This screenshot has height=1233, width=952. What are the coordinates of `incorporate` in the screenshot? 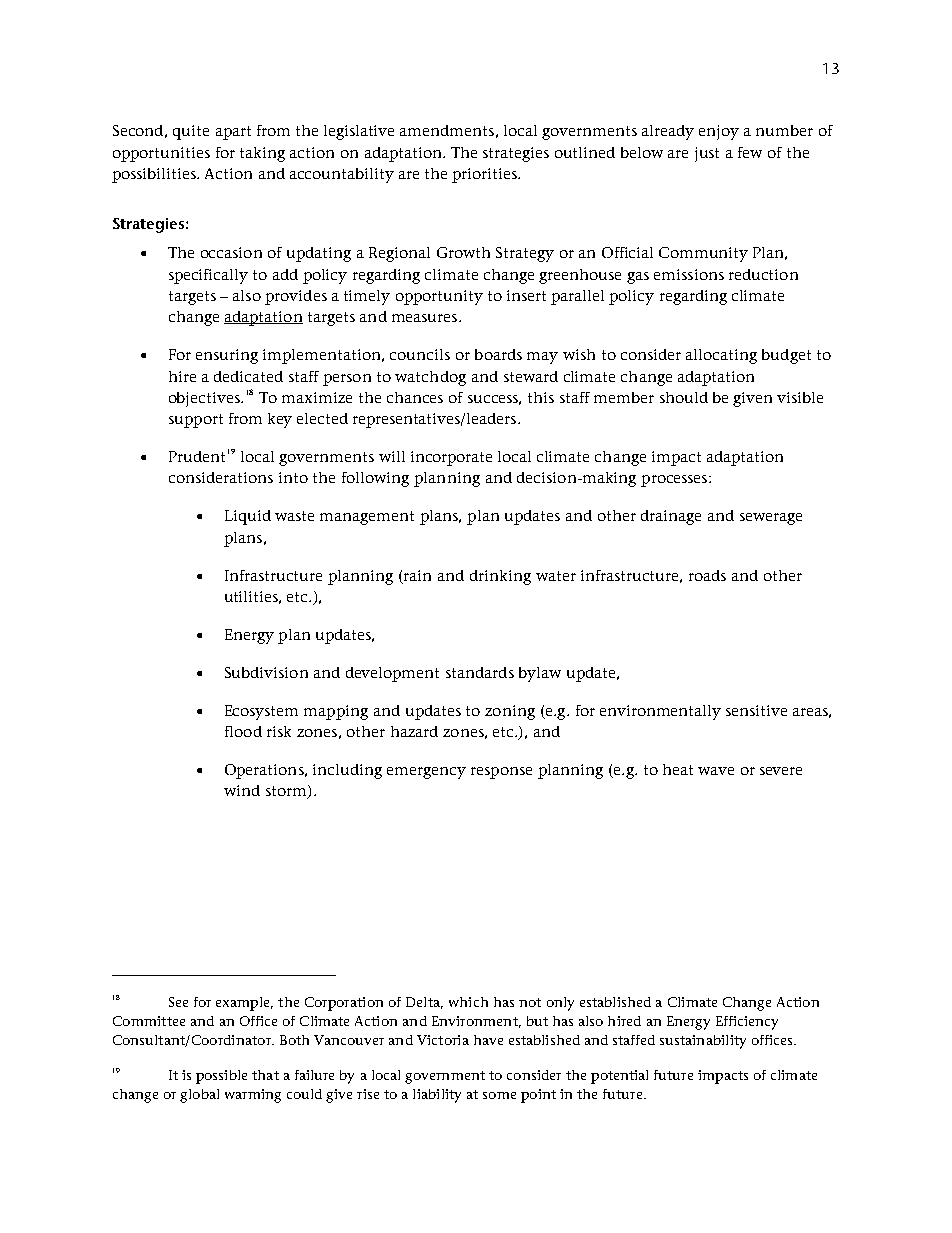 It's located at (451, 458).
